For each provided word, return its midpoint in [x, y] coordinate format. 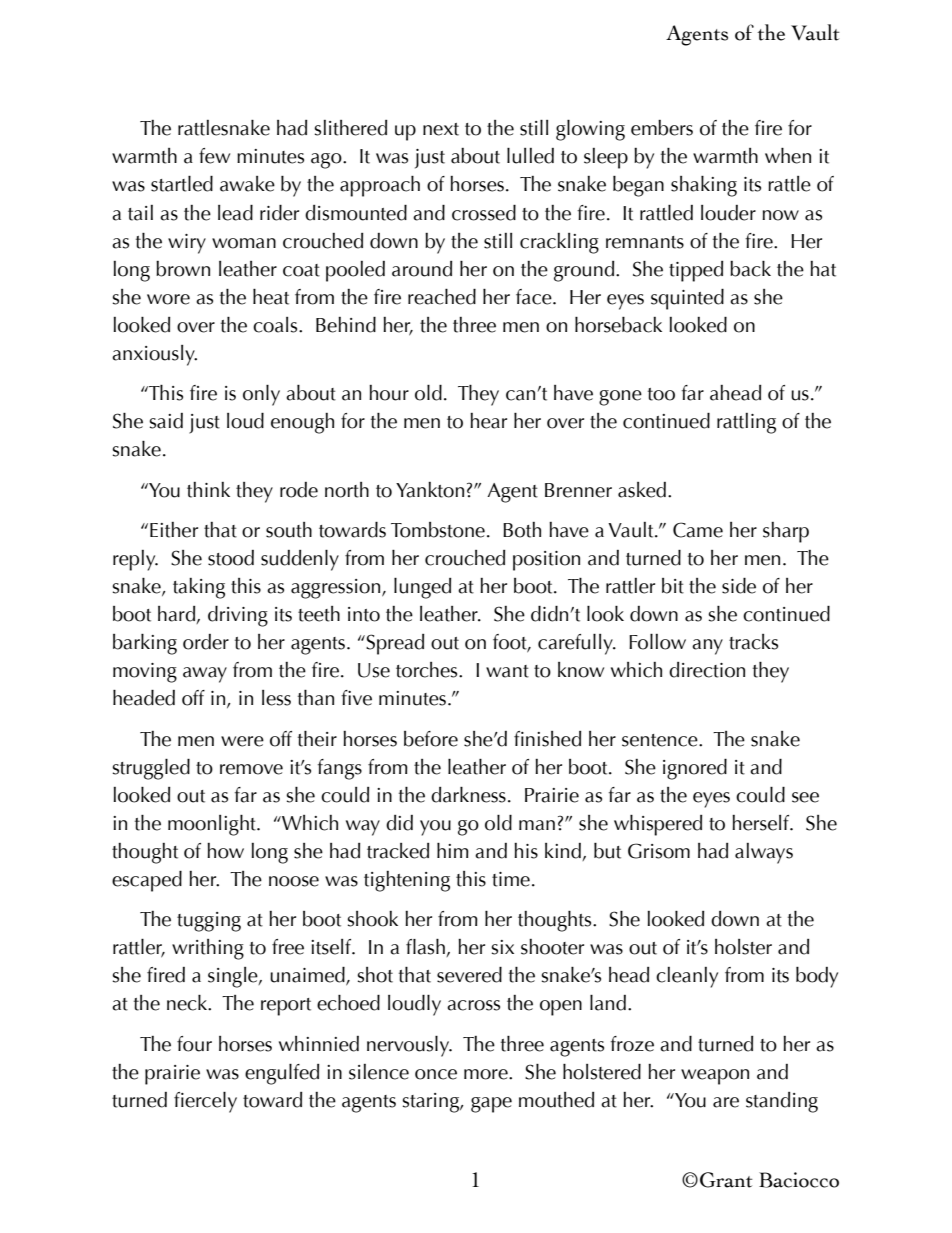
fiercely [205, 1102]
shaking [704, 186]
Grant [726, 1180]
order [206, 642]
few [214, 156]
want [507, 671]
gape [491, 1105]
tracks [753, 642]
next [441, 129]
